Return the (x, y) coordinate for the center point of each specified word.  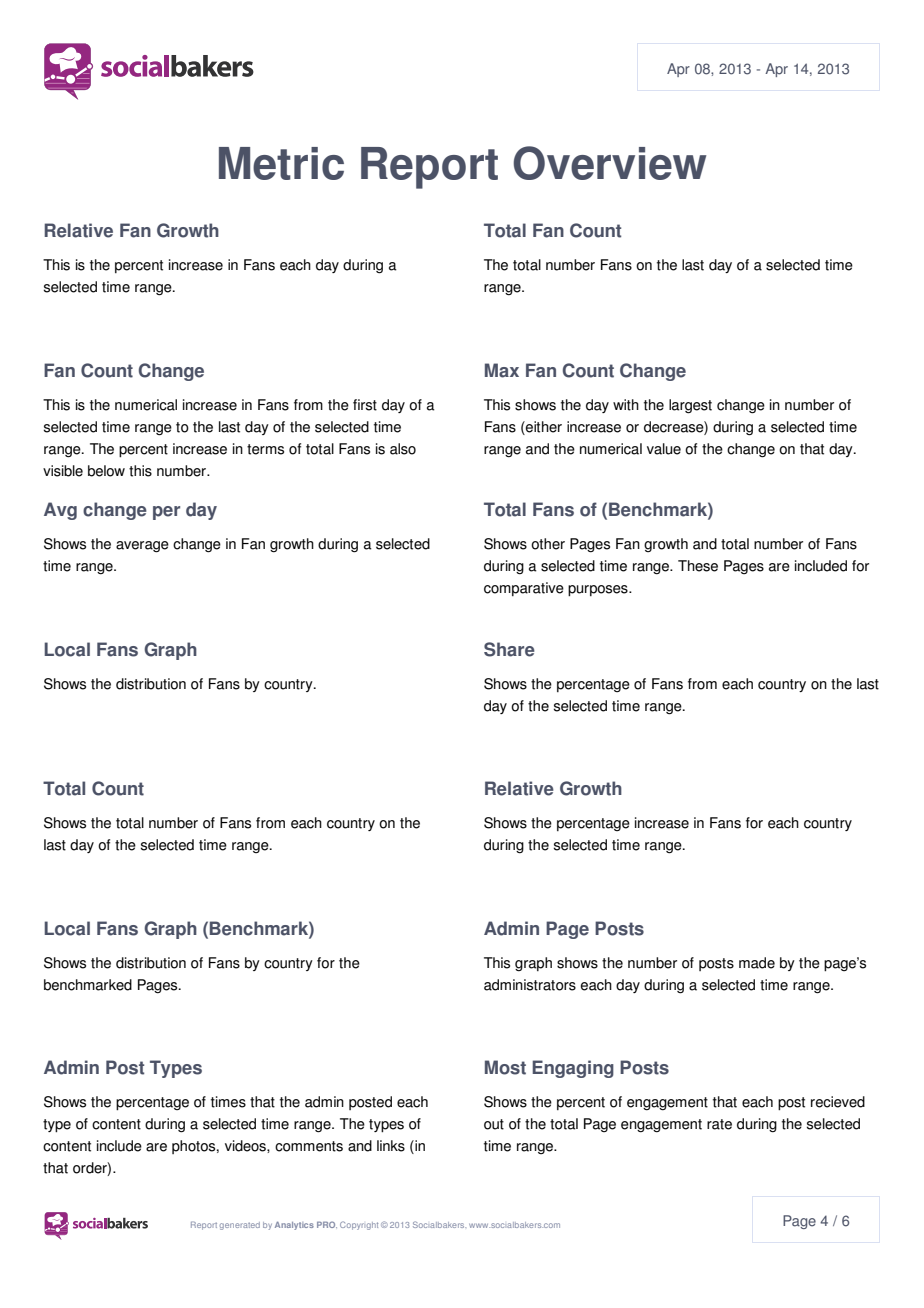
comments (309, 1146)
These (698, 566)
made (757, 963)
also (403, 449)
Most (505, 1067)
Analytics (294, 1226)
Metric (281, 163)
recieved (838, 1102)
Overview (609, 163)
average (142, 547)
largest (690, 406)
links (391, 1146)
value (664, 449)
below (106, 471)
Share (509, 649)
